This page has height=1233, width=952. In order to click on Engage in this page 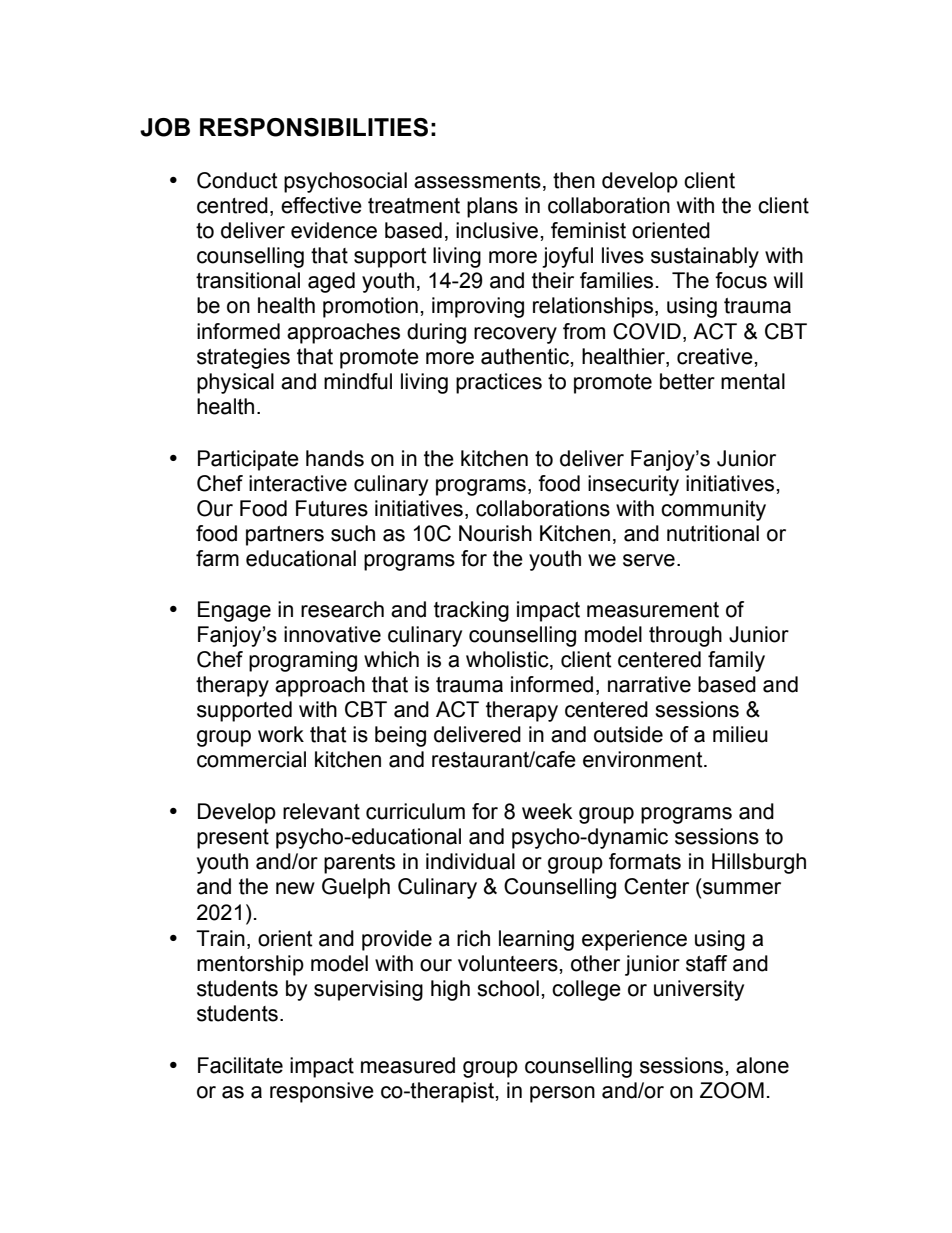, I will do `click(234, 611)`.
